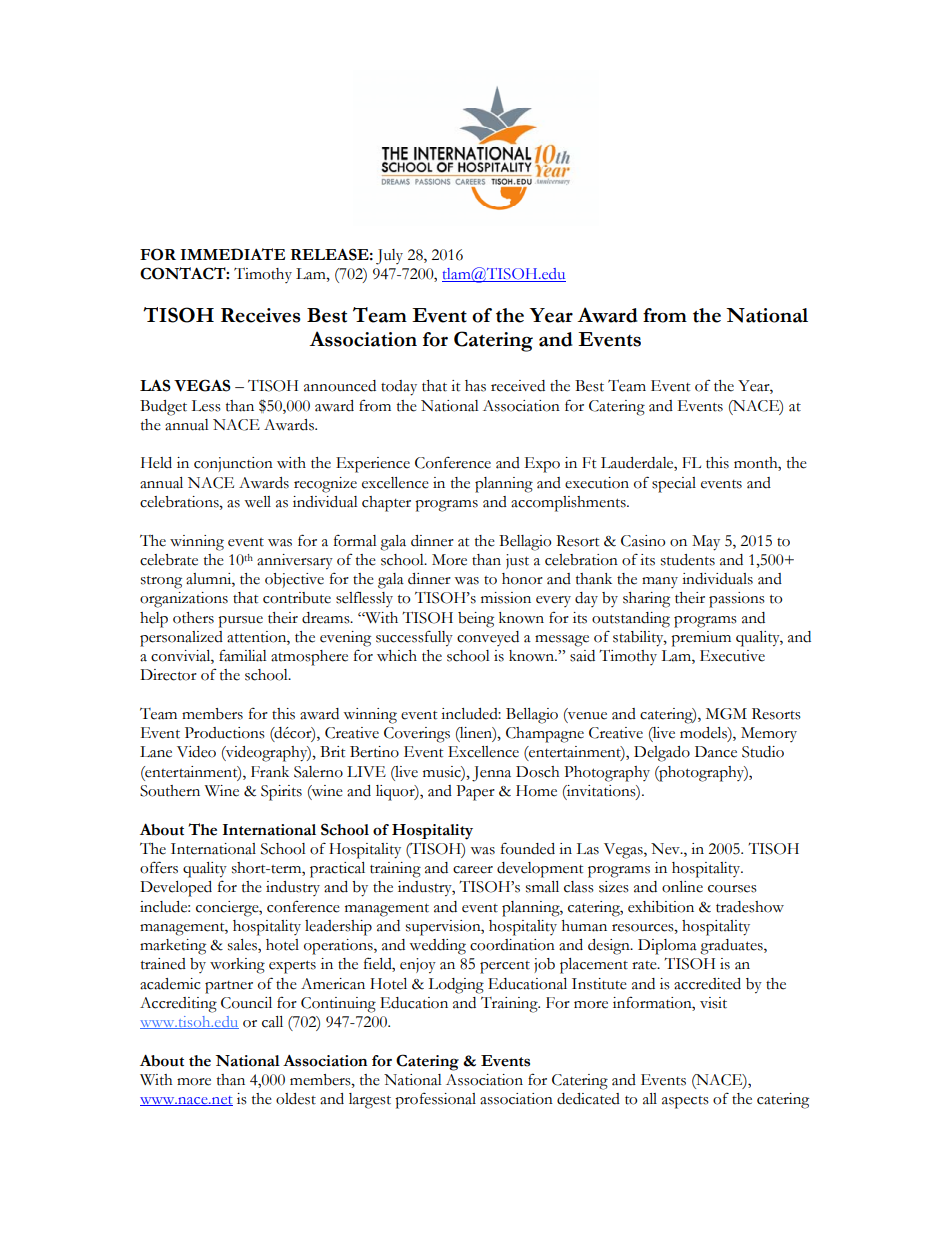 This page has width=952, height=1233. I want to click on received, so click(518, 386).
